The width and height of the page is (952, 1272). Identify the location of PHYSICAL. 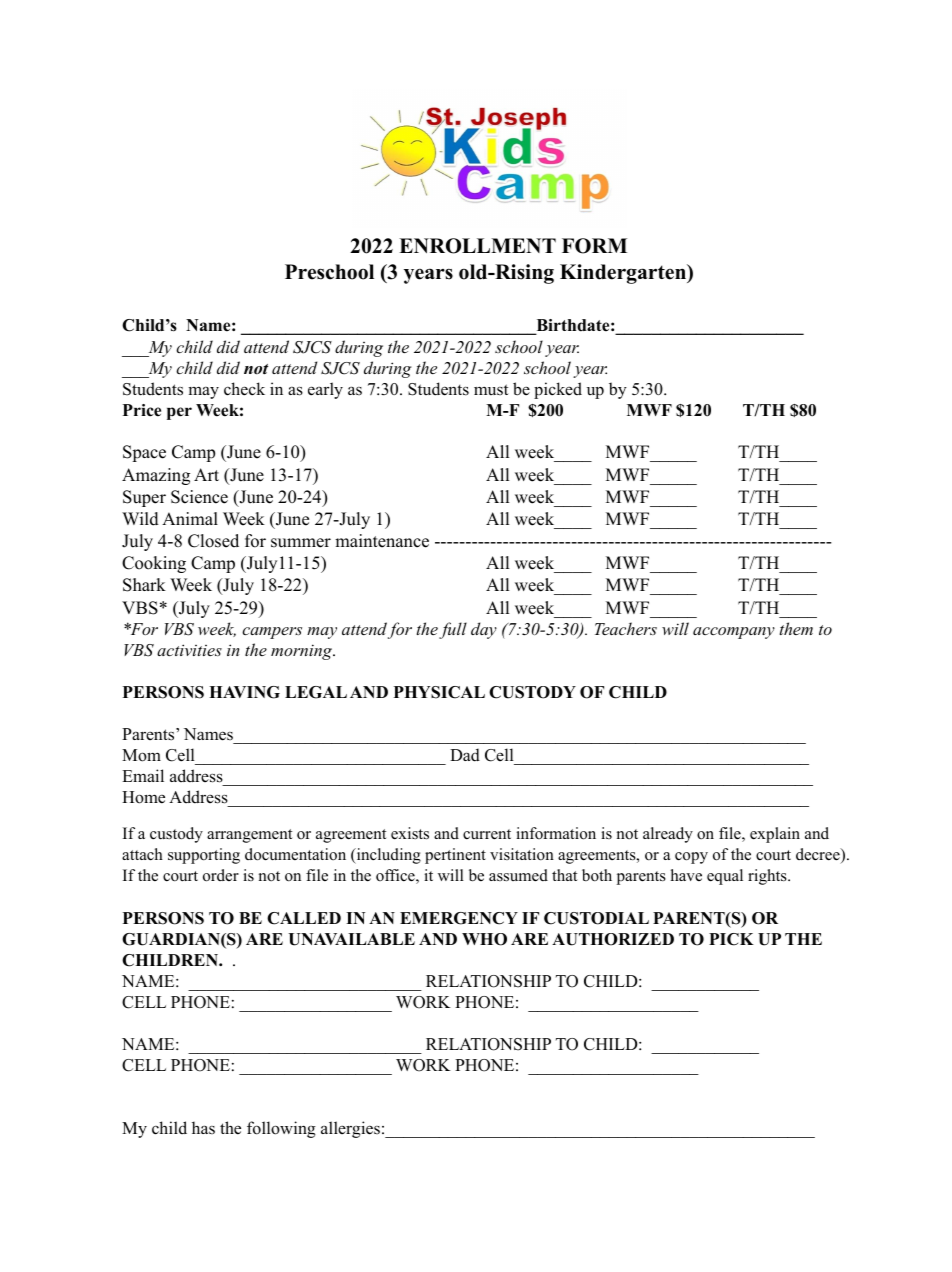
(439, 692).
